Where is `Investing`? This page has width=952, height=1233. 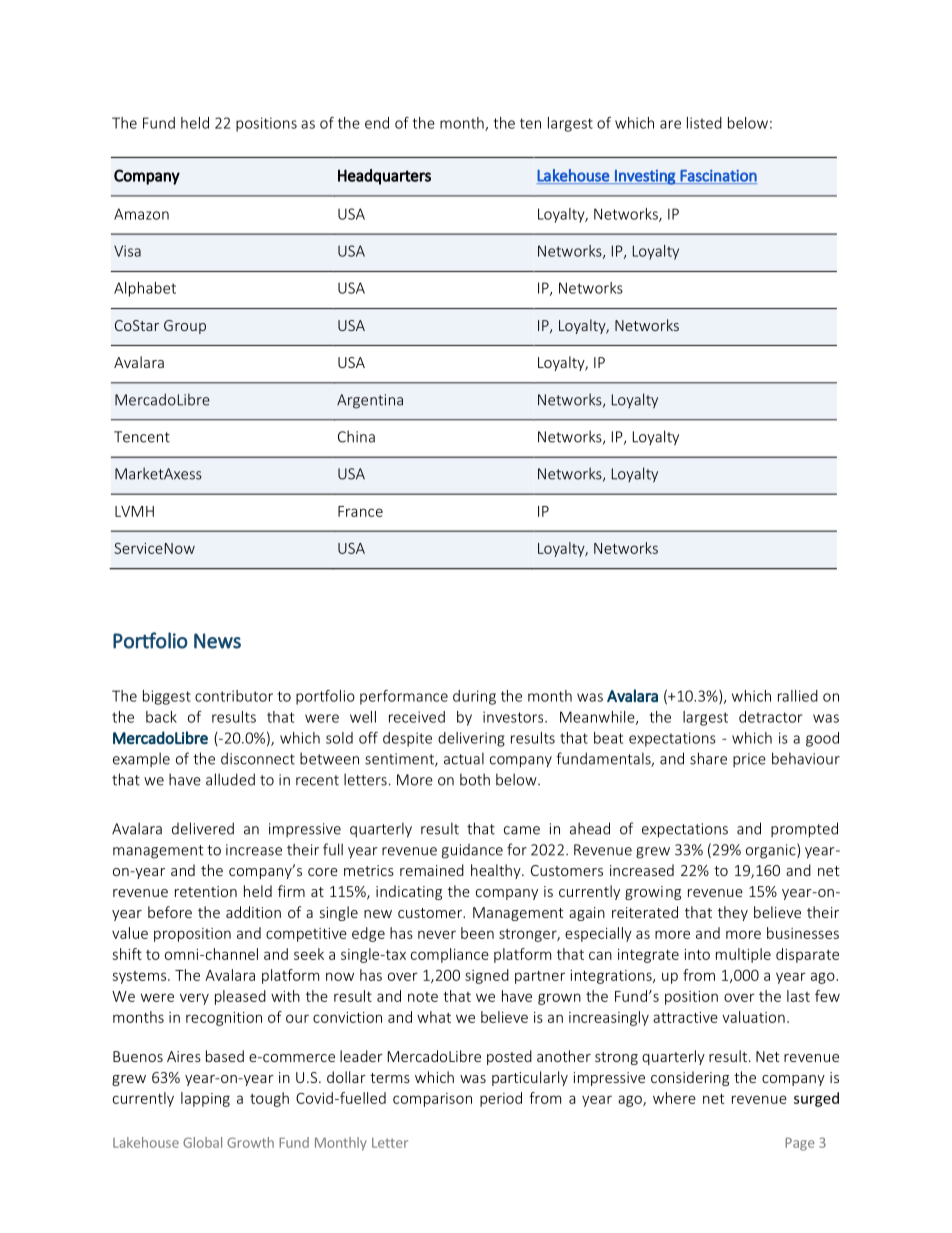
Investing is located at coordinates (645, 177).
